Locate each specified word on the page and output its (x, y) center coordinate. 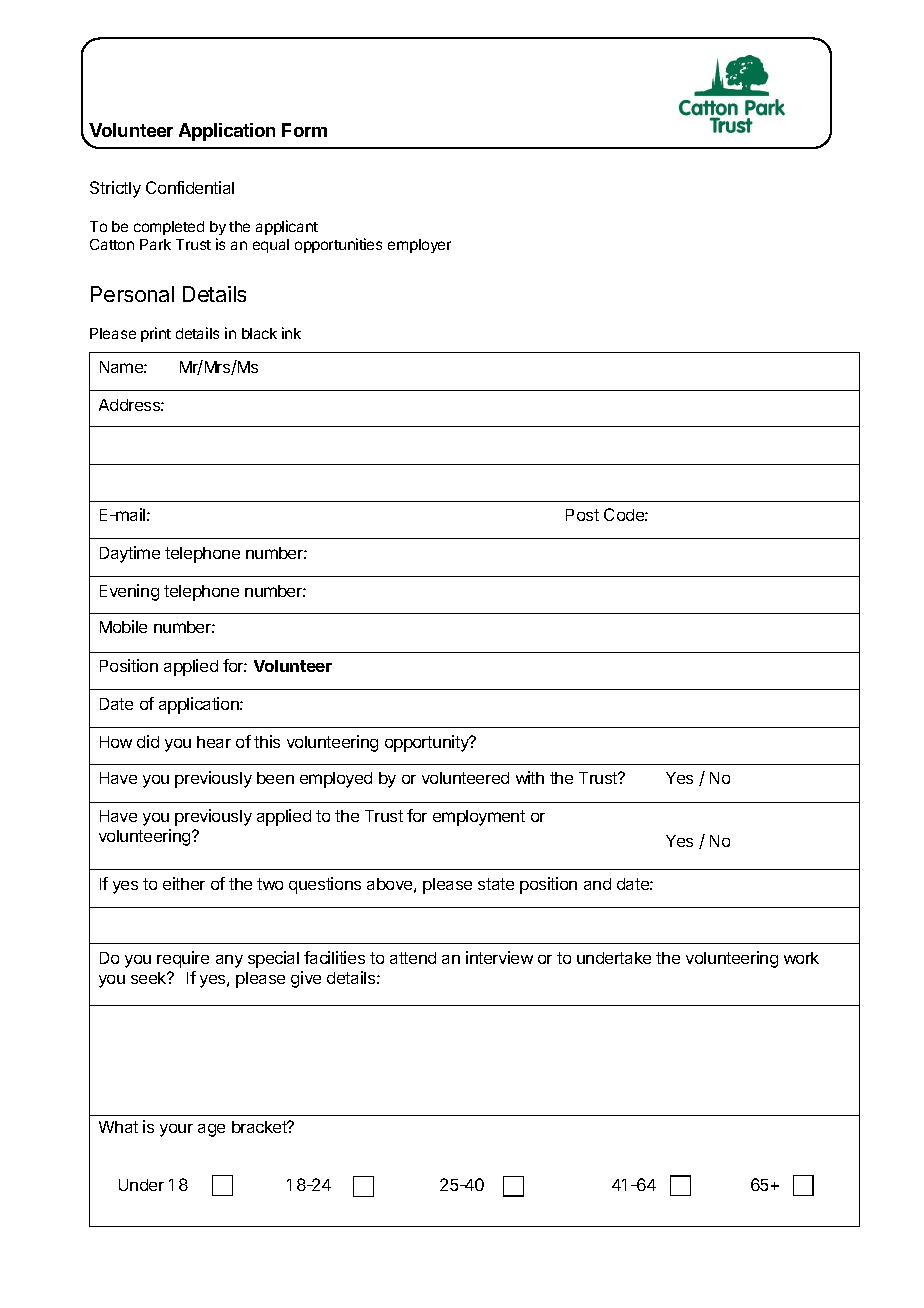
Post (582, 515)
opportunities (338, 245)
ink (291, 333)
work (801, 958)
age (211, 1130)
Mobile (123, 626)
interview (499, 957)
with (530, 777)
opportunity (428, 743)
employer (419, 246)
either (184, 883)
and (597, 884)
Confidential (190, 187)
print (156, 334)
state (496, 884)
